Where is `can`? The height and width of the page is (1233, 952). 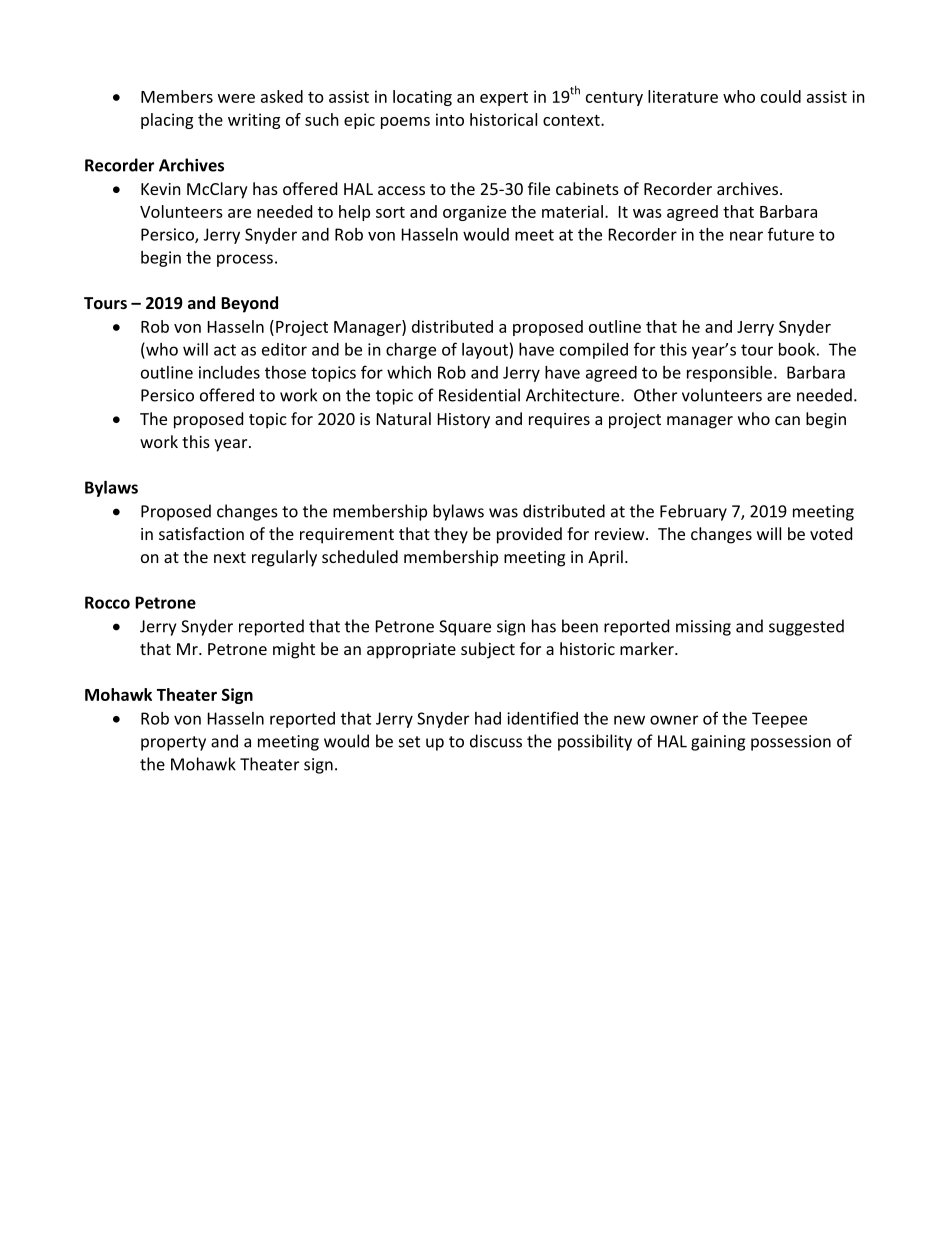 can is located at coordinates (787, 420).
